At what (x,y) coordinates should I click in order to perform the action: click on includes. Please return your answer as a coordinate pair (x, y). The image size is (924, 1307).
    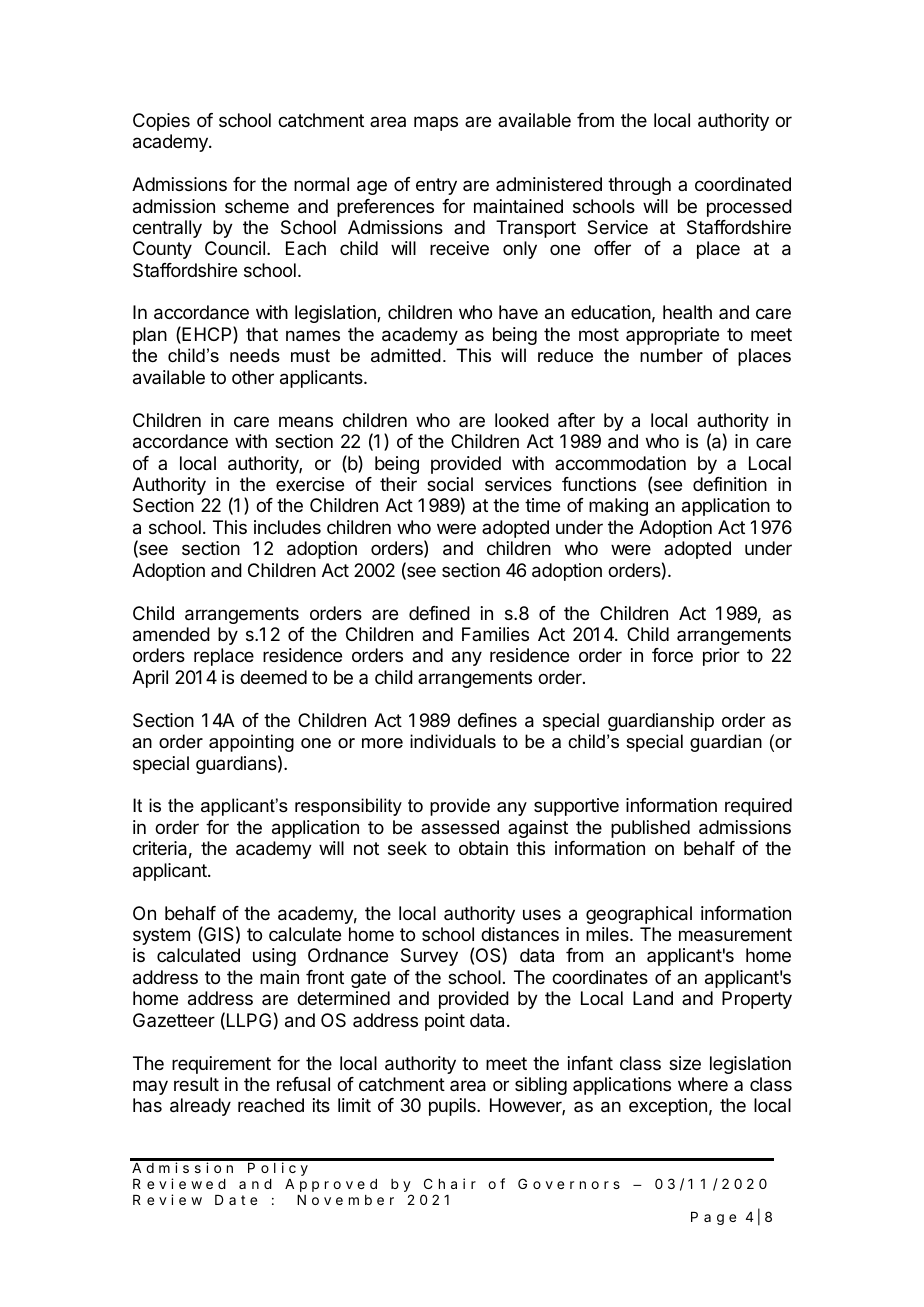
    Looking at the image, I should click on (287, 527).
